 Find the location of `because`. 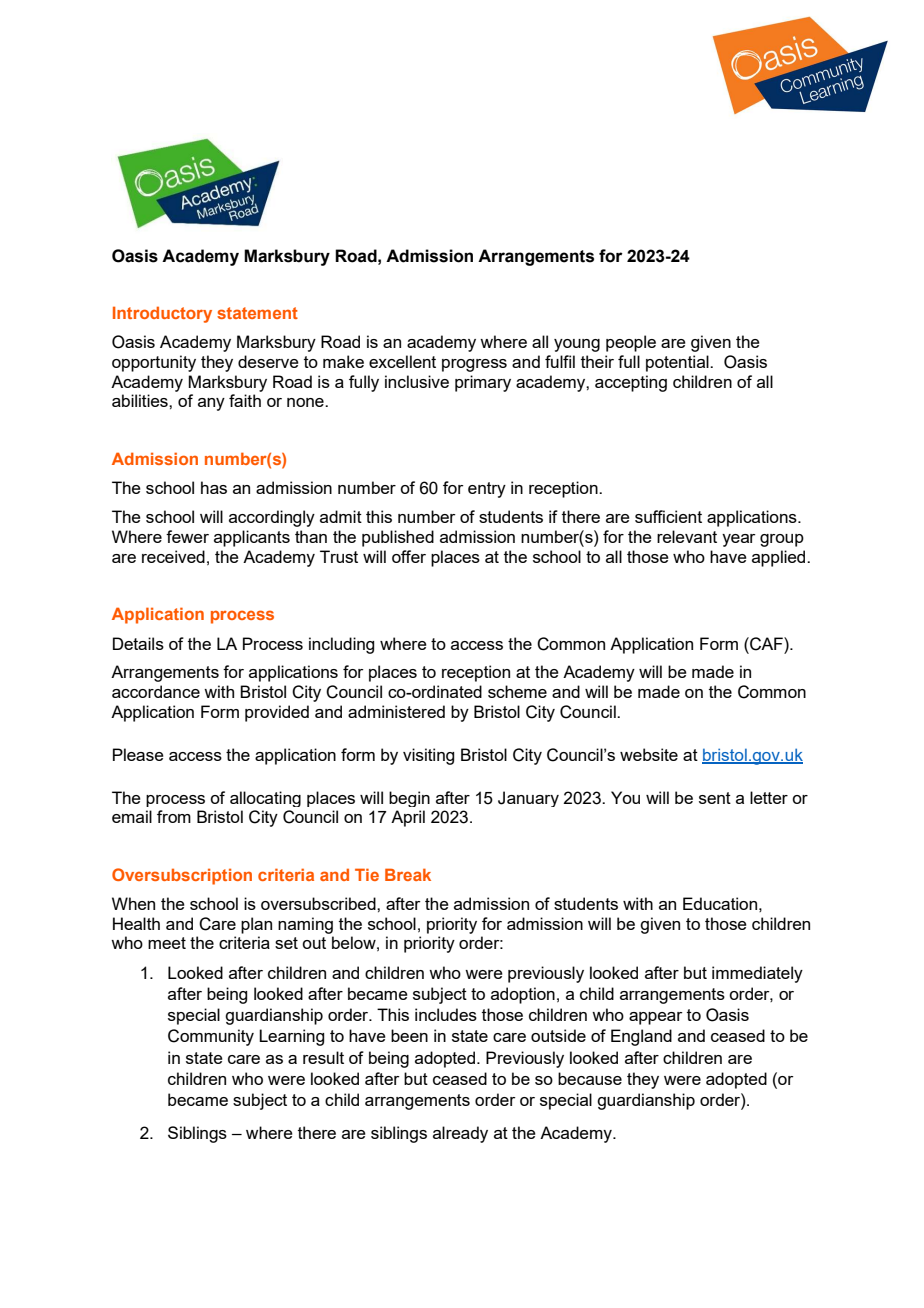

because is located at coordinates (590, 1078).
